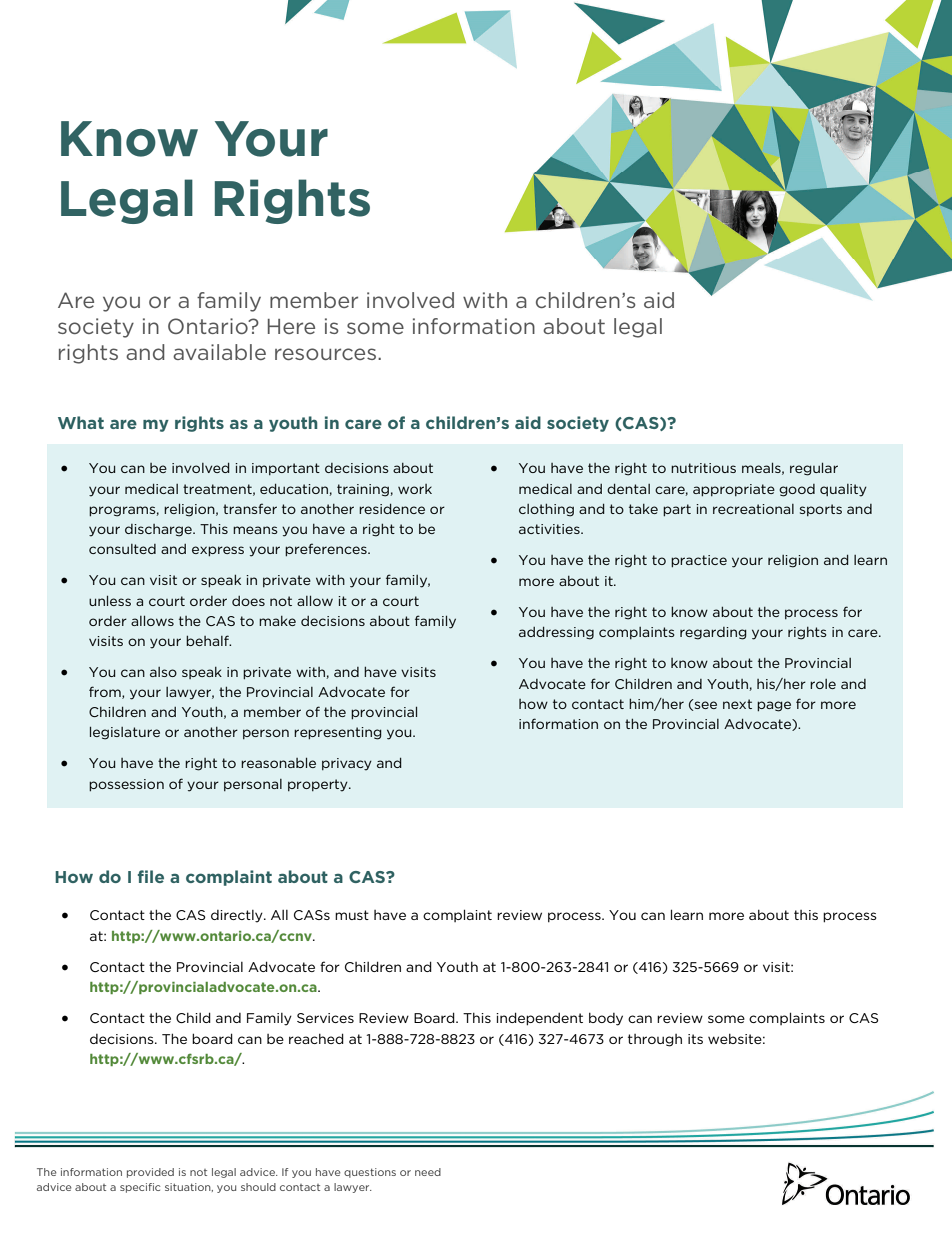  What do you see at coordinates (219, 352) in the page?
I see `available` at bounding box center [219, 352].
